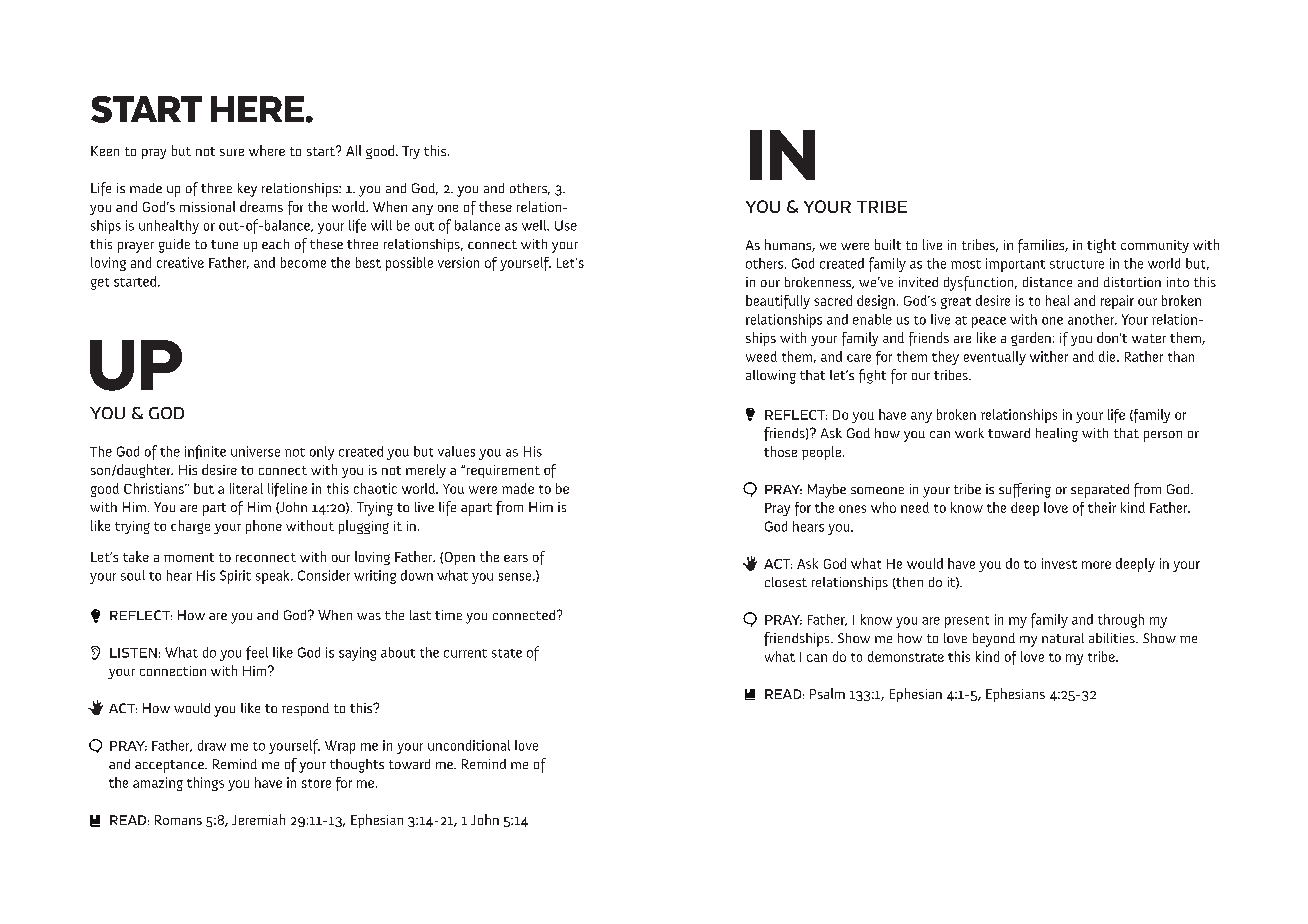 The width and height of the page is (1308, 924). Describe the element at coordinates (761, 356) in the page. I see `weed` at that location.
